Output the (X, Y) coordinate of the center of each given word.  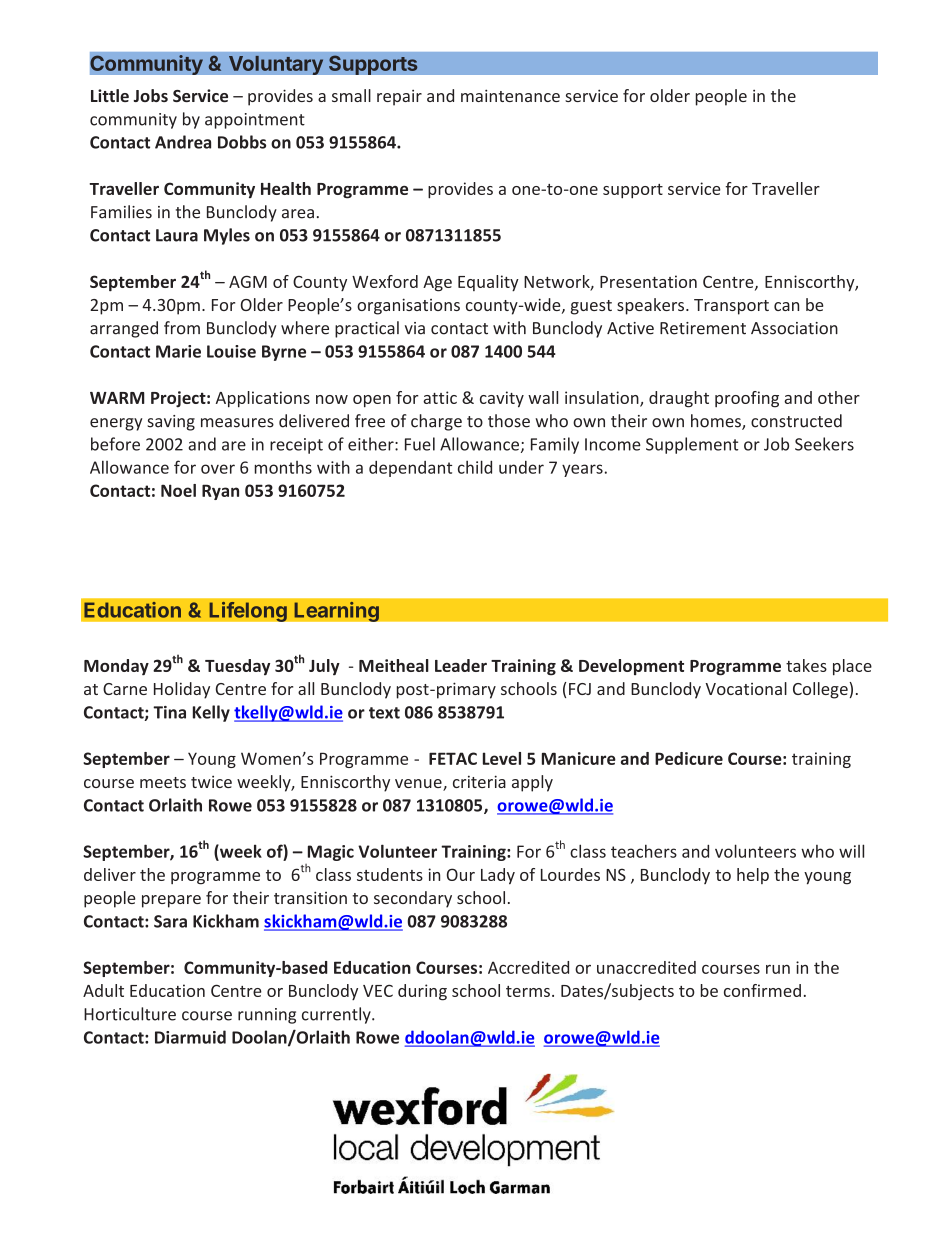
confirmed (762, 990)
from (182, 328)
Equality (488, 283)
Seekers (824, 444)
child (475, 467)
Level (502, 758)
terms (528, 991)
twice (211, 781)
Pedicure (689, 758)
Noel (178, 490)
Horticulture (130, 1014)
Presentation (648, 281)
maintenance (510, 95)
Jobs (151, 95)
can (786, 306)
